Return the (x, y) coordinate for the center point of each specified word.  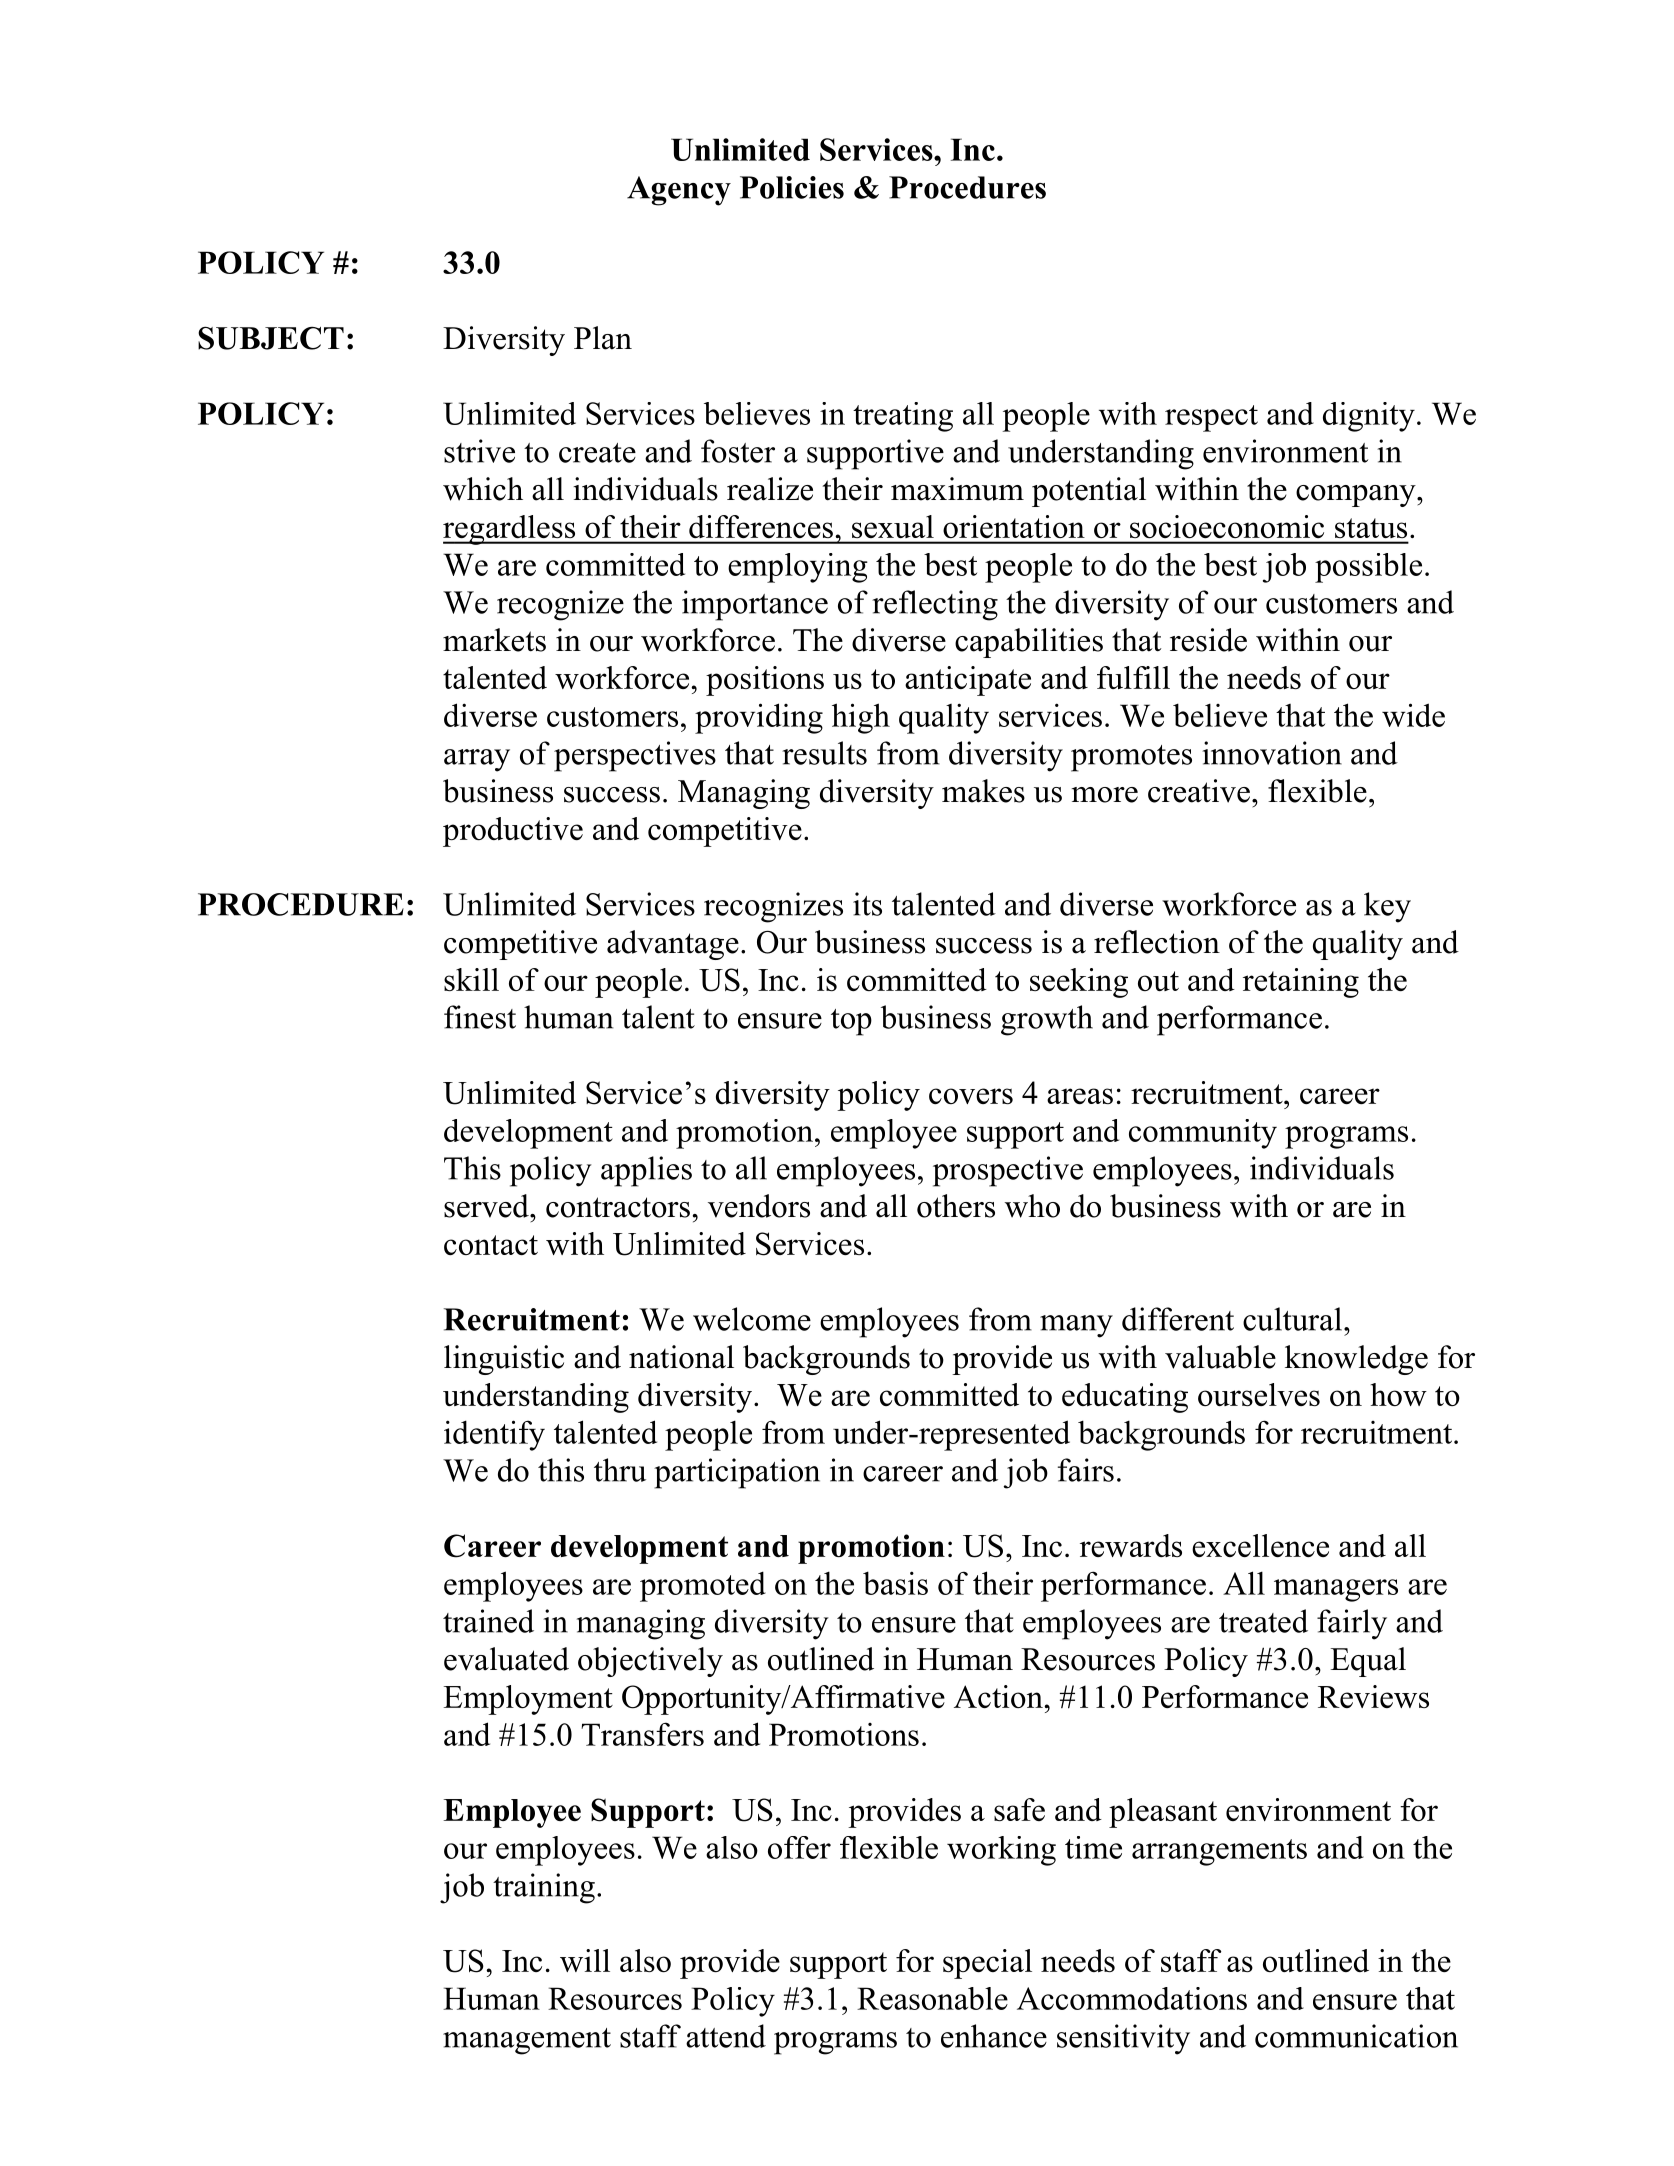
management (527, 2041)
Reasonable (932, 1998)
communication (1356, 2036)
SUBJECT (271, 338)
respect (1211, 418)
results (824, 753)
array (477, 760)
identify (494, 1435)
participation (737, 1473)
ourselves (1259, 1394)
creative (1199, 791)
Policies (792, 187)
